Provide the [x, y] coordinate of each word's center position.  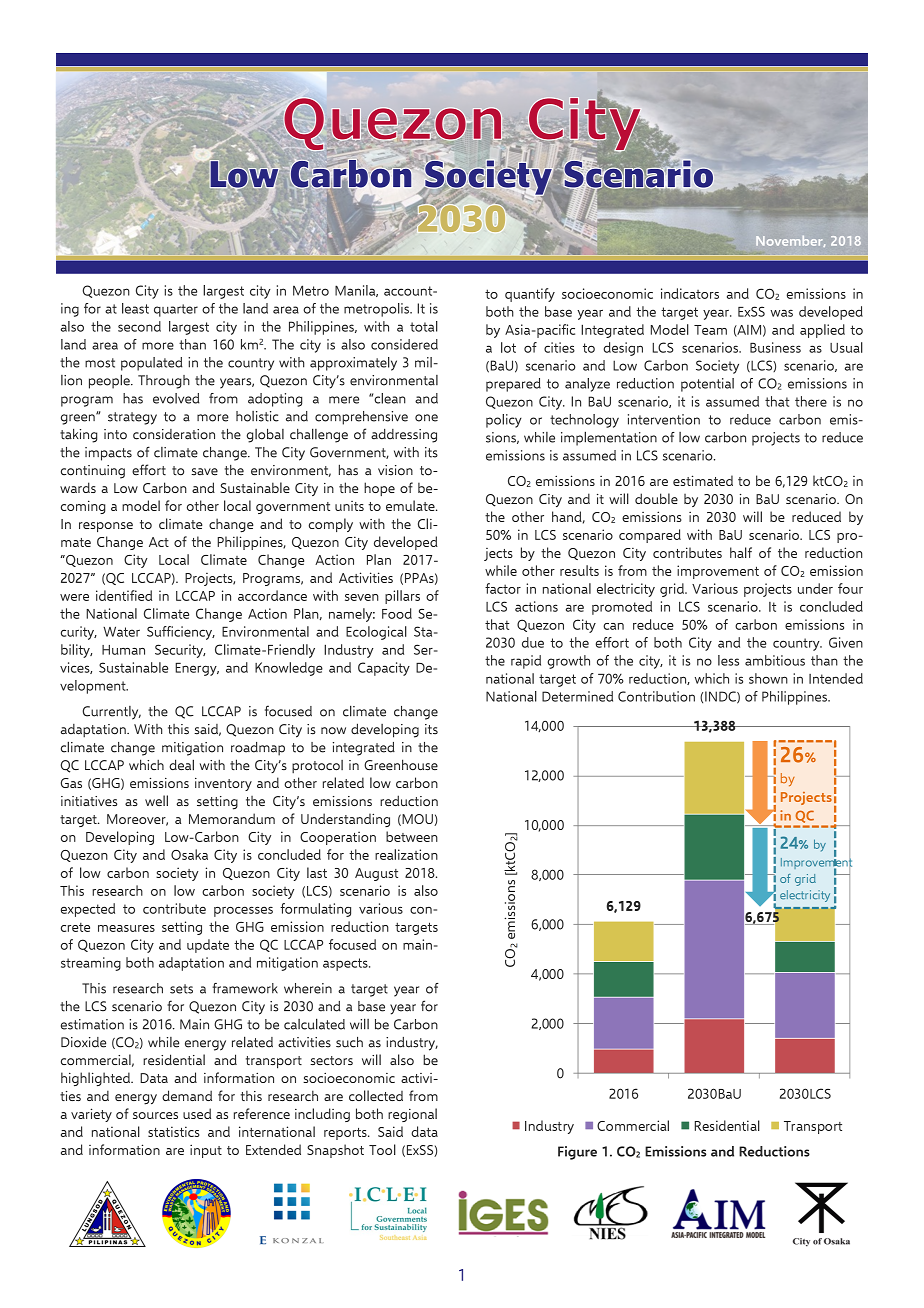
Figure [577, 1153]
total [424, 326]
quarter [176, 310]
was [781, 313]
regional [412, 1115]
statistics [174, 1131]
